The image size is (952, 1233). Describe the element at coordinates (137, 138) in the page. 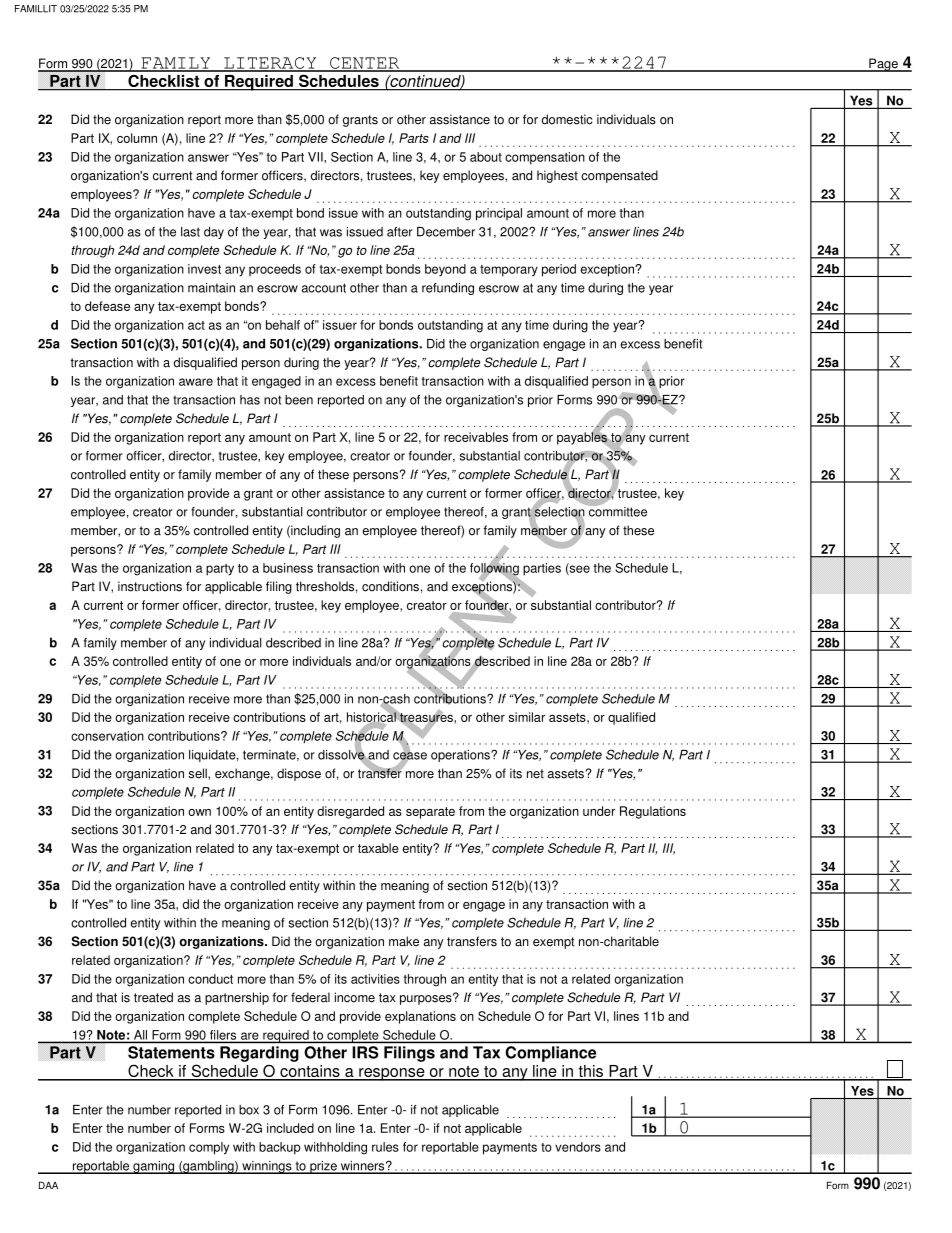

I see `column` at that location.
